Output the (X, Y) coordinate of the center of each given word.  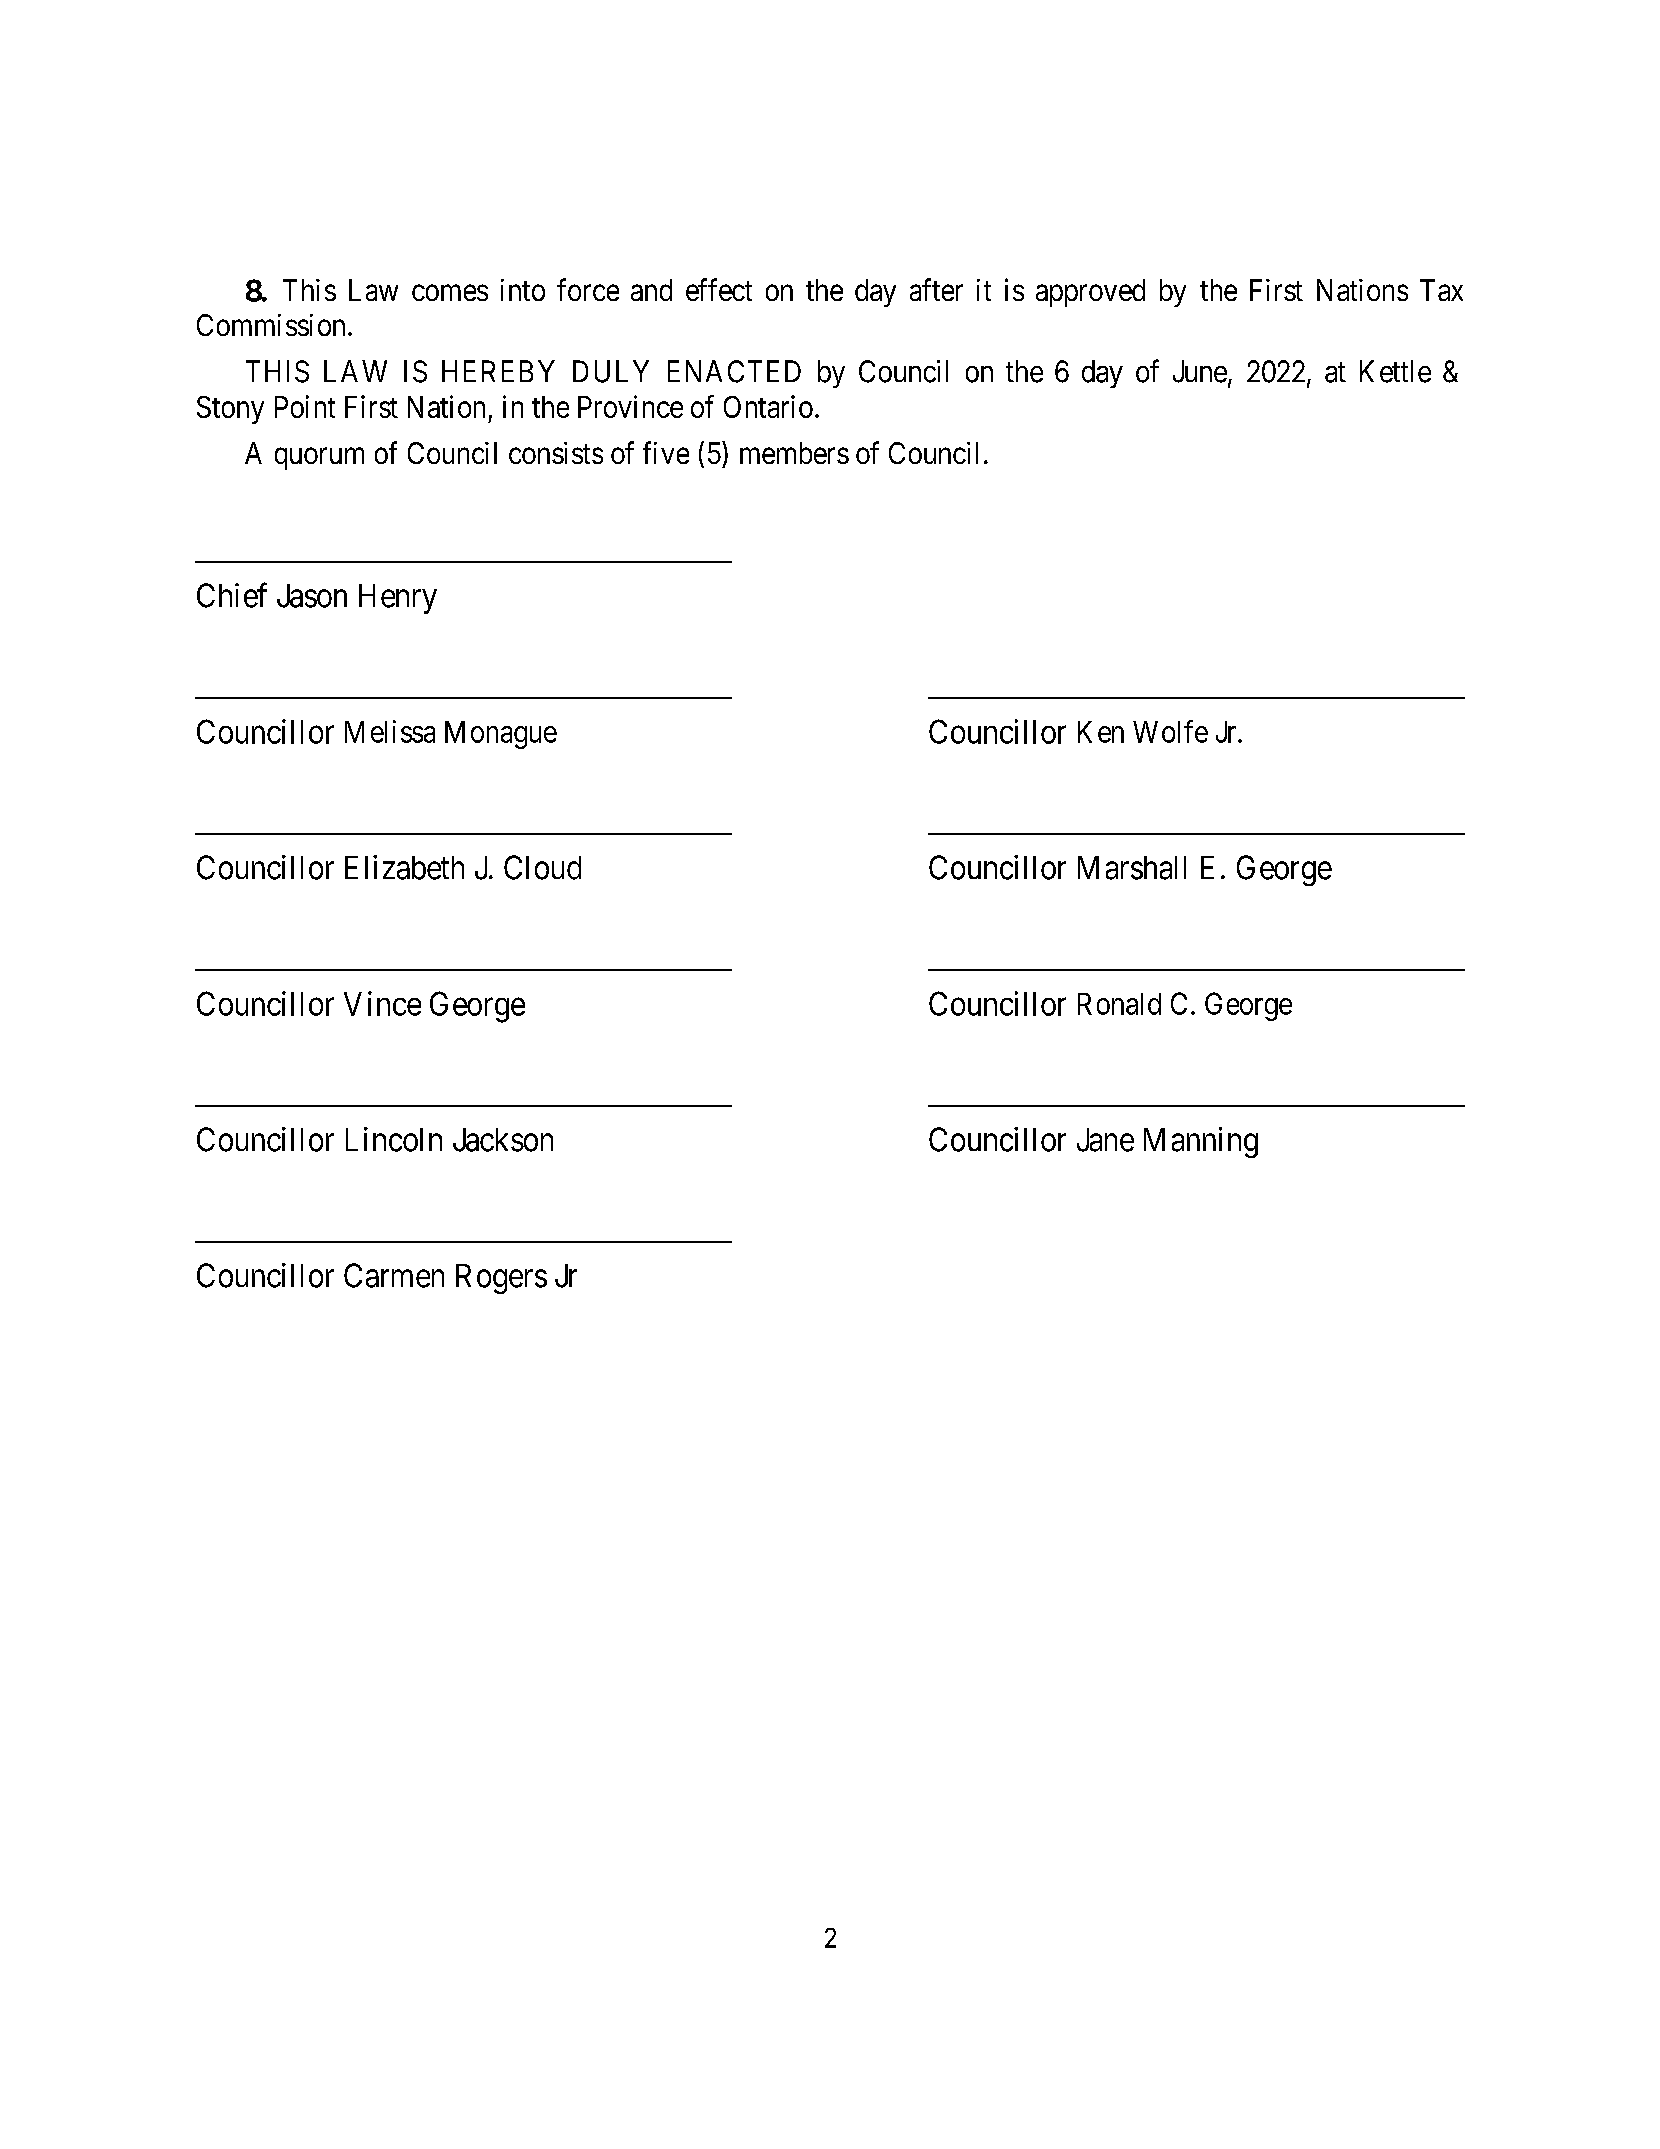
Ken (1101, 732)
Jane (1105, 1140)
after (936, 289)
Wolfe (1170, 731)
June (1200, 371)
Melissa (390, 731)
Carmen (394, 1275)
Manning (1201, 1142)
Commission (271, 325)
